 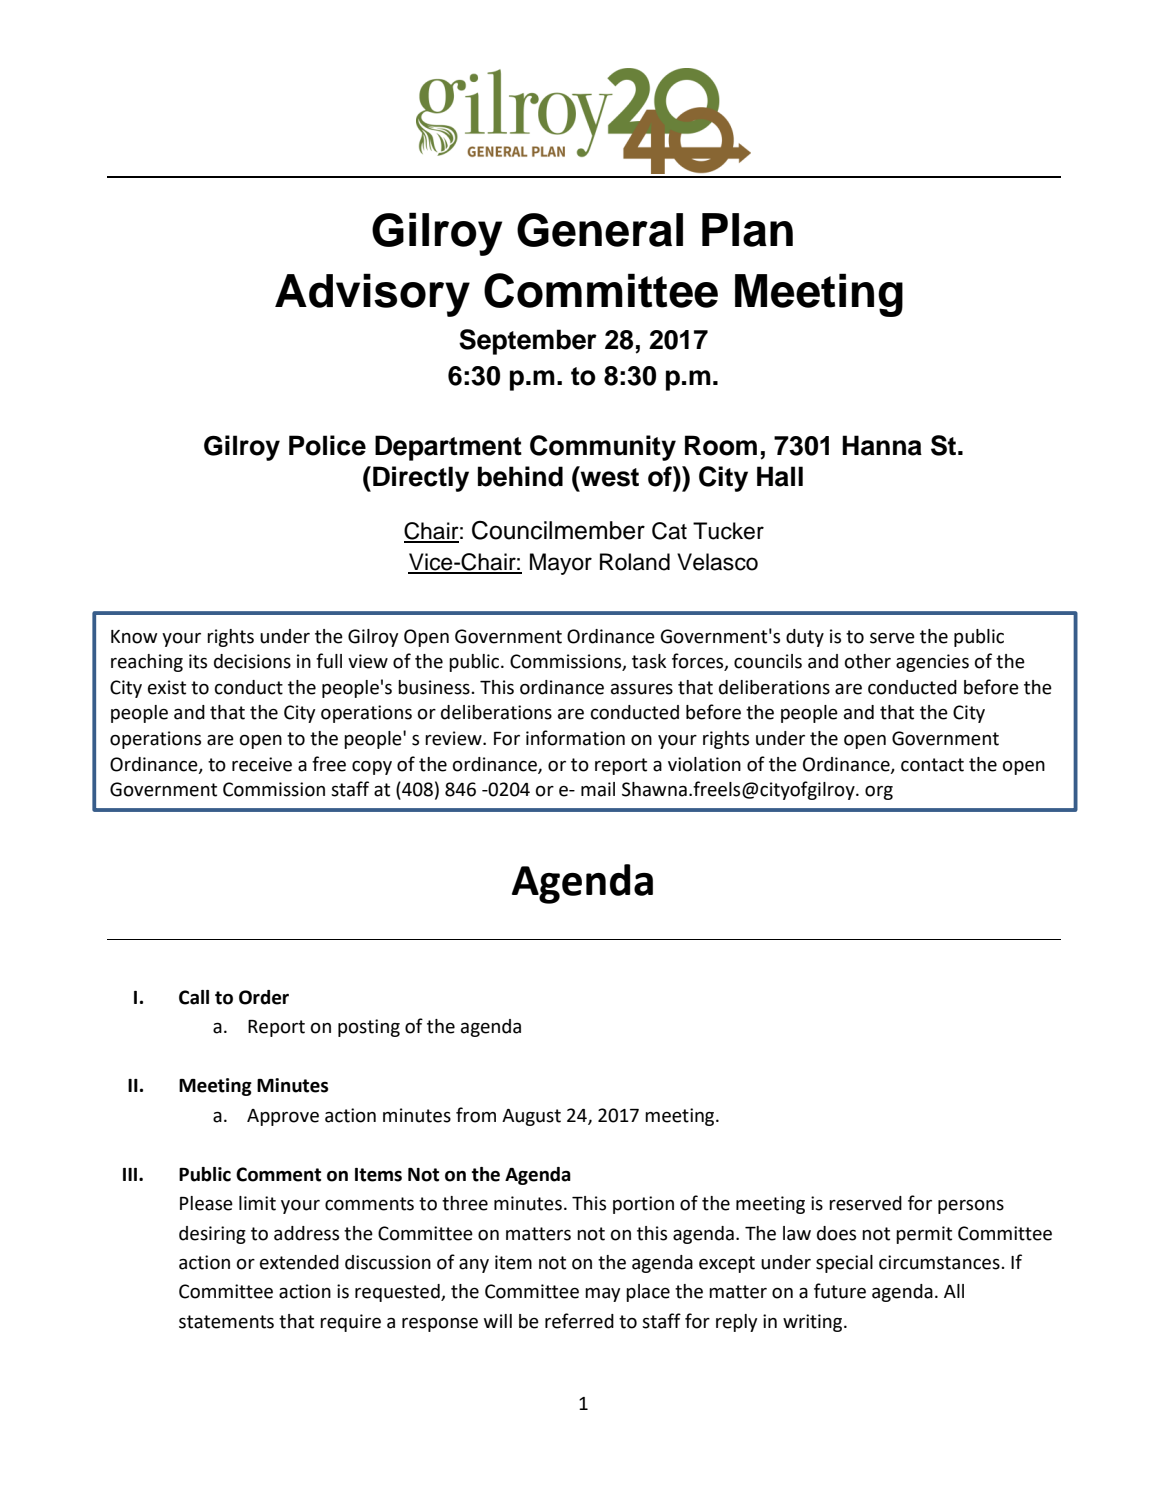 What do you see at coordinates (226, 1322) in the document?
I see `statements` at bounding box center [226, 1322].
